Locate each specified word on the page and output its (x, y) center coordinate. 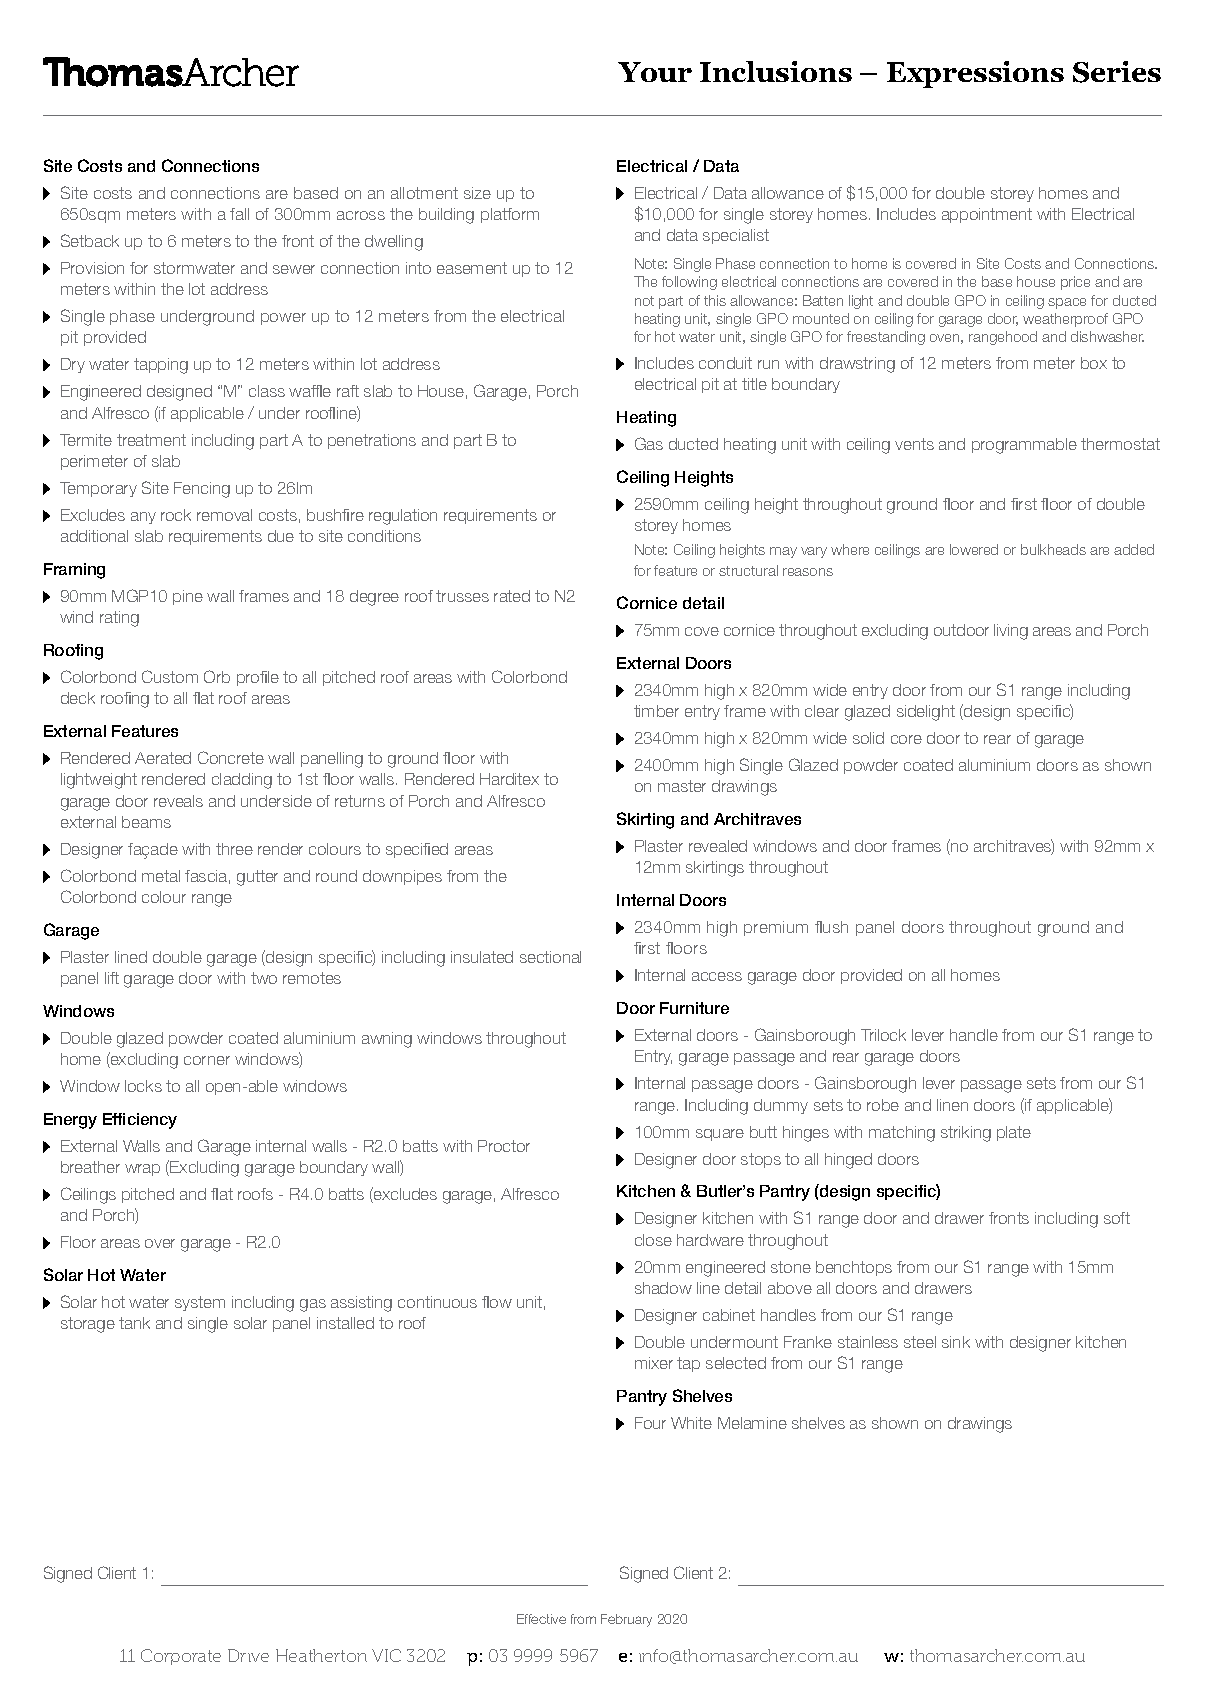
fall (239, 214)
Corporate (181, 1657)
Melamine (752, 1423)
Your (655, 72)
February (626, 1620)
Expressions (975, 74)
